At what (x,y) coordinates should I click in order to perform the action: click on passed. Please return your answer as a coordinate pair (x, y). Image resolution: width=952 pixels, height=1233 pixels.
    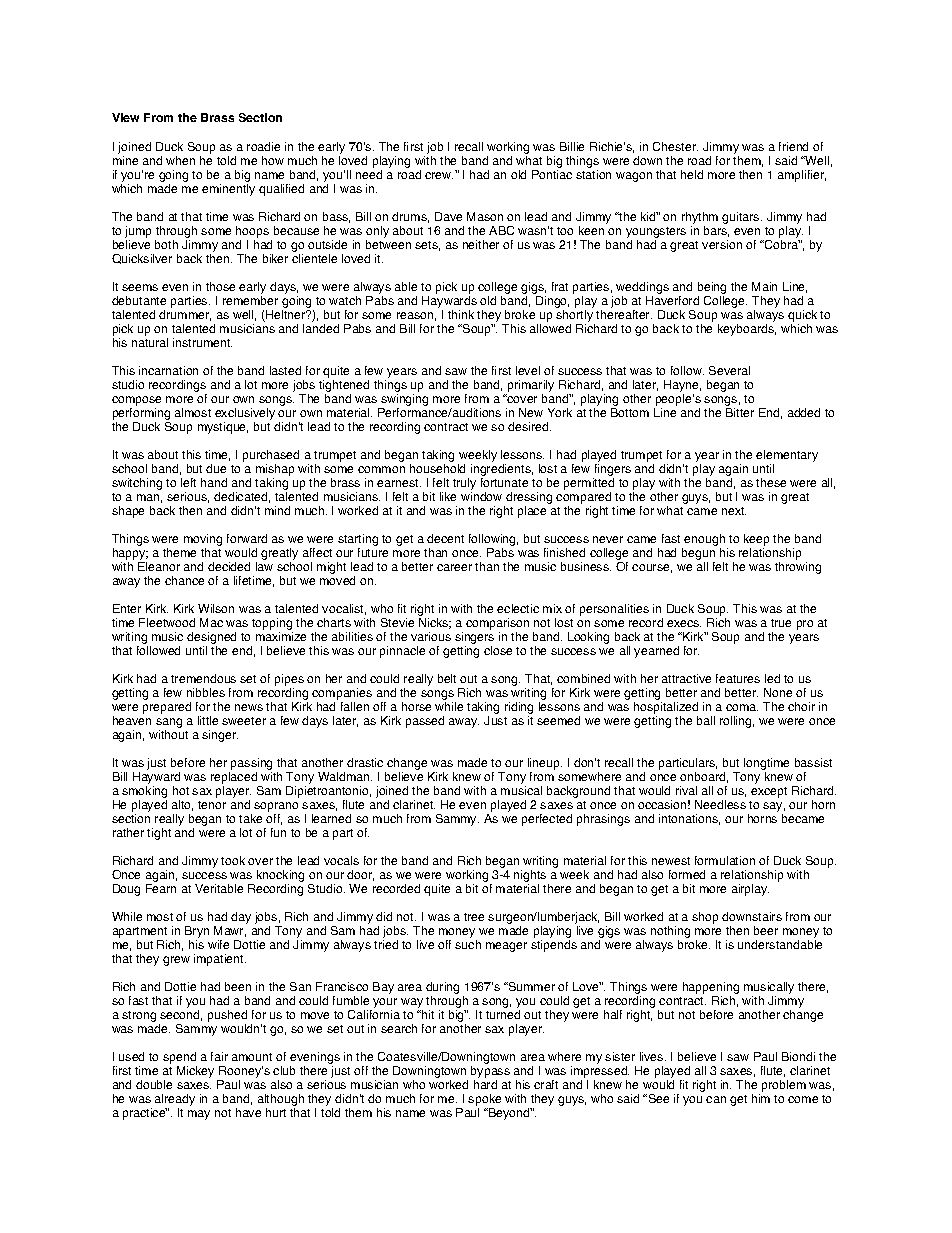
    Looking at the image, I should click on (425, 722).
